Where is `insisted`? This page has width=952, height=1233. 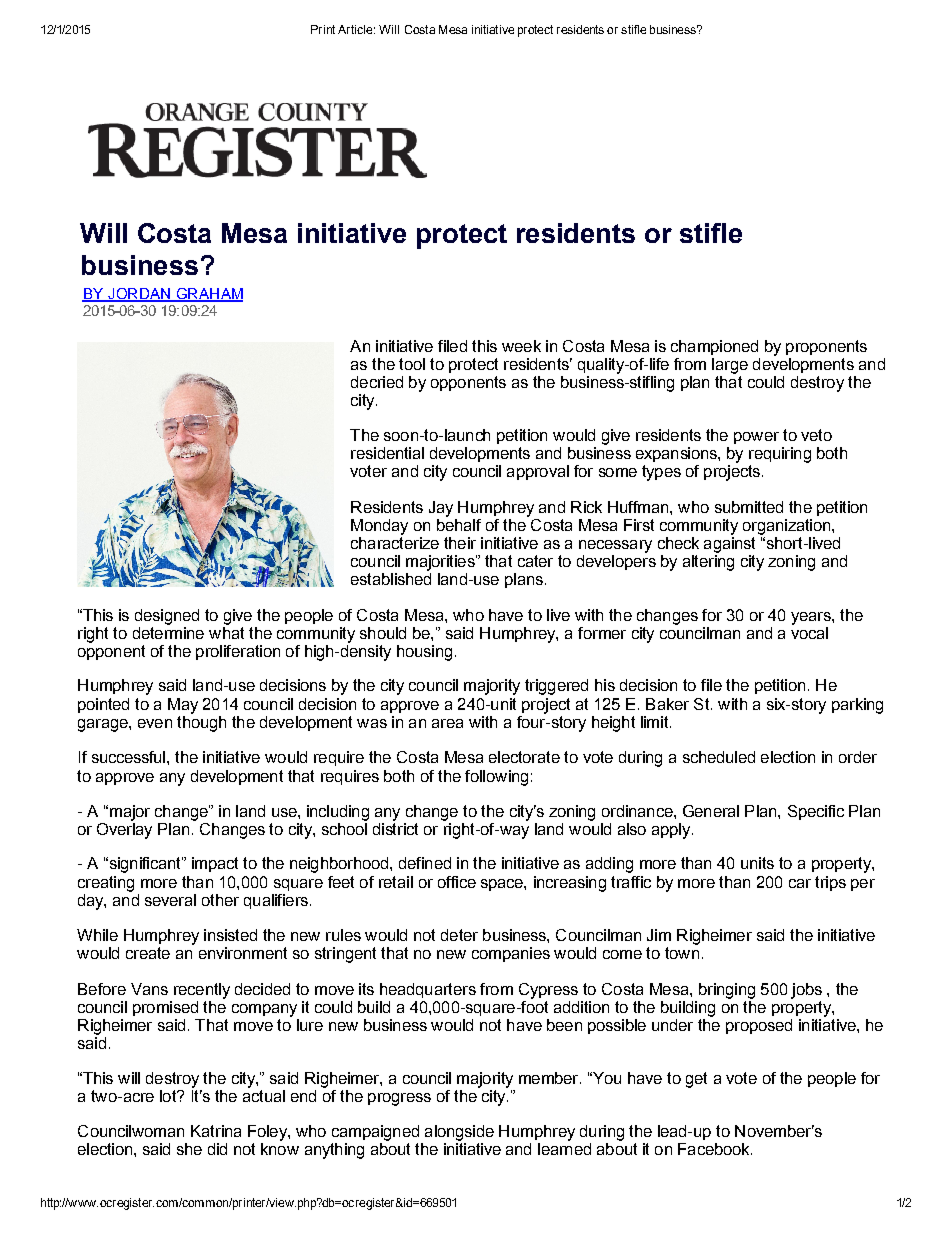 insisted is located at coordinates (230, 935).
